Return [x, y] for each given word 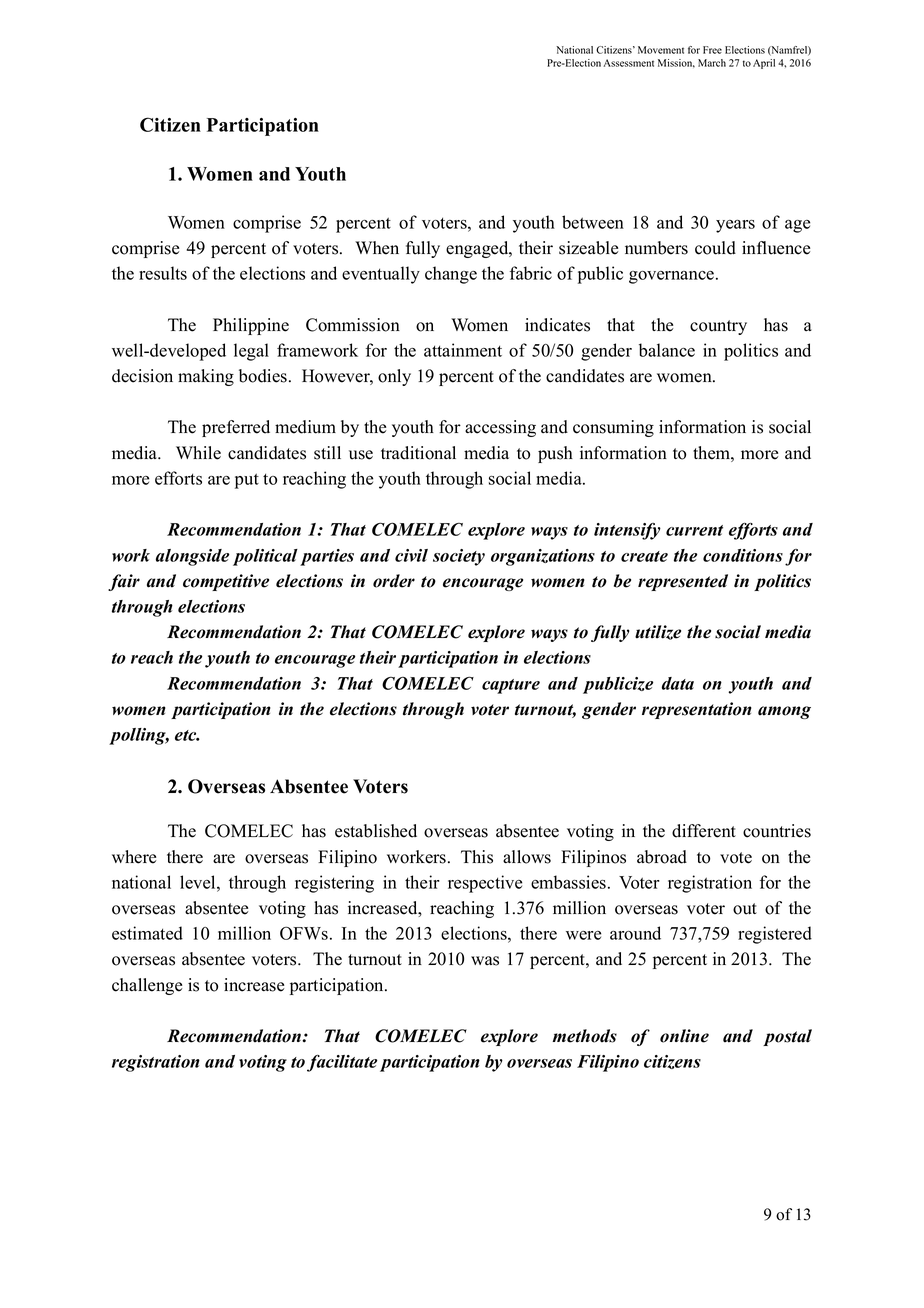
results [163, 273]
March [712, 63]
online [684, 1036]
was [485, 961]
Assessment [628, 63]
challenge [147, 986]
